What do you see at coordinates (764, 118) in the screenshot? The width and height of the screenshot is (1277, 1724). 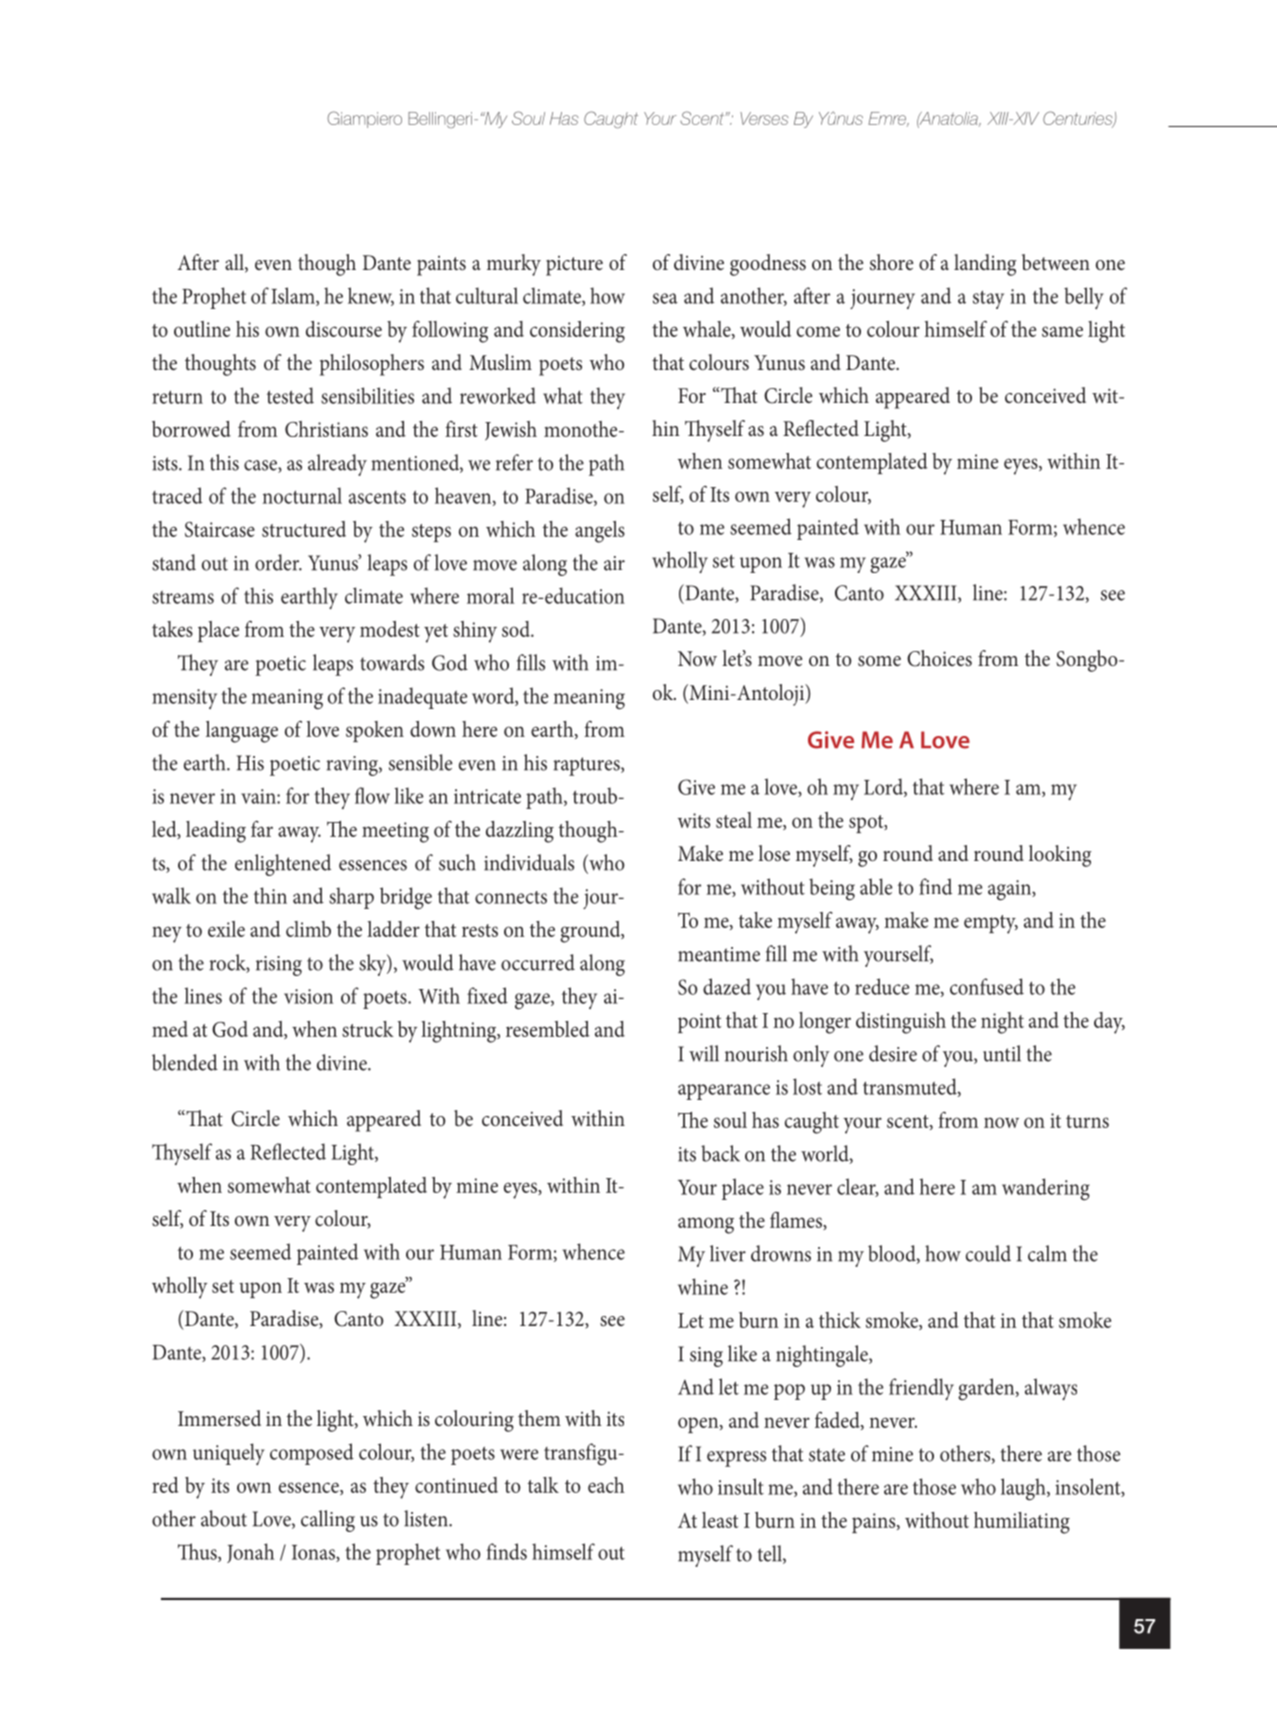 I see `Verses` at bounding box center [764, 118].
